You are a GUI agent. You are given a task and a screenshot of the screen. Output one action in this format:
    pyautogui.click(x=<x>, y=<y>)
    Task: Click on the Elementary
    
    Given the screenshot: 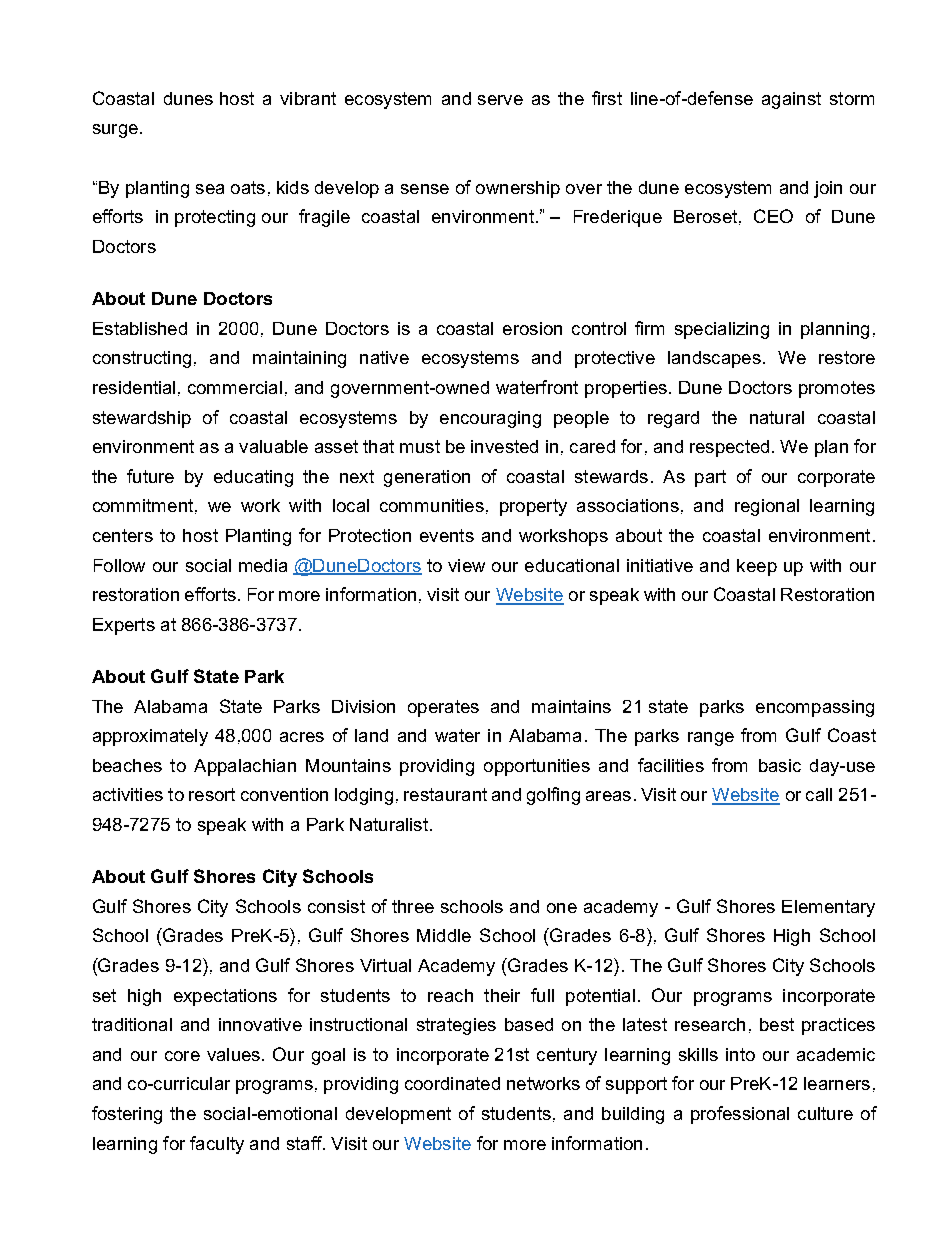 What is the action you would take?
    pyautogui.click(x=828, y=908)
